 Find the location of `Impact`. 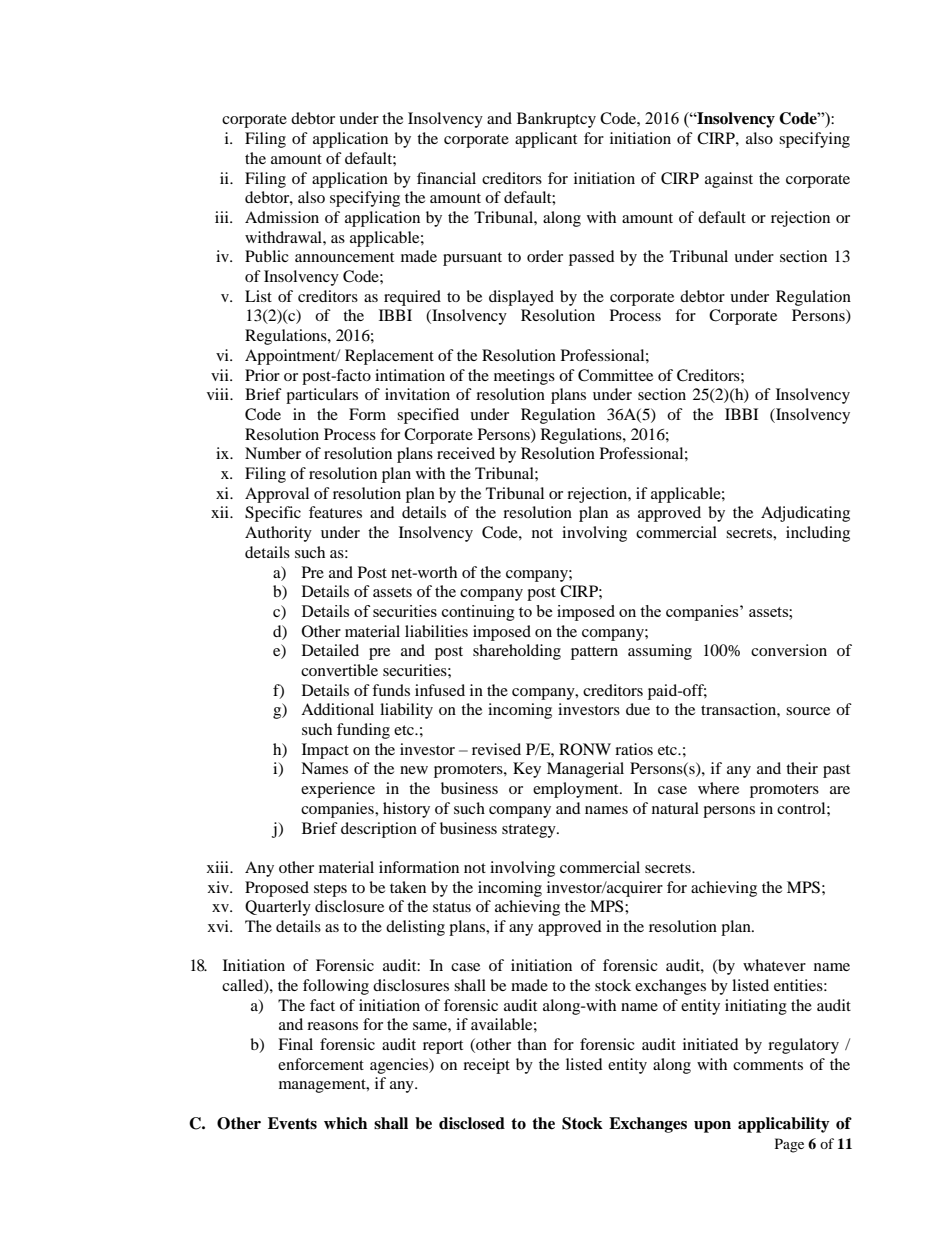

Impact is located at coordinates (325, 751).
